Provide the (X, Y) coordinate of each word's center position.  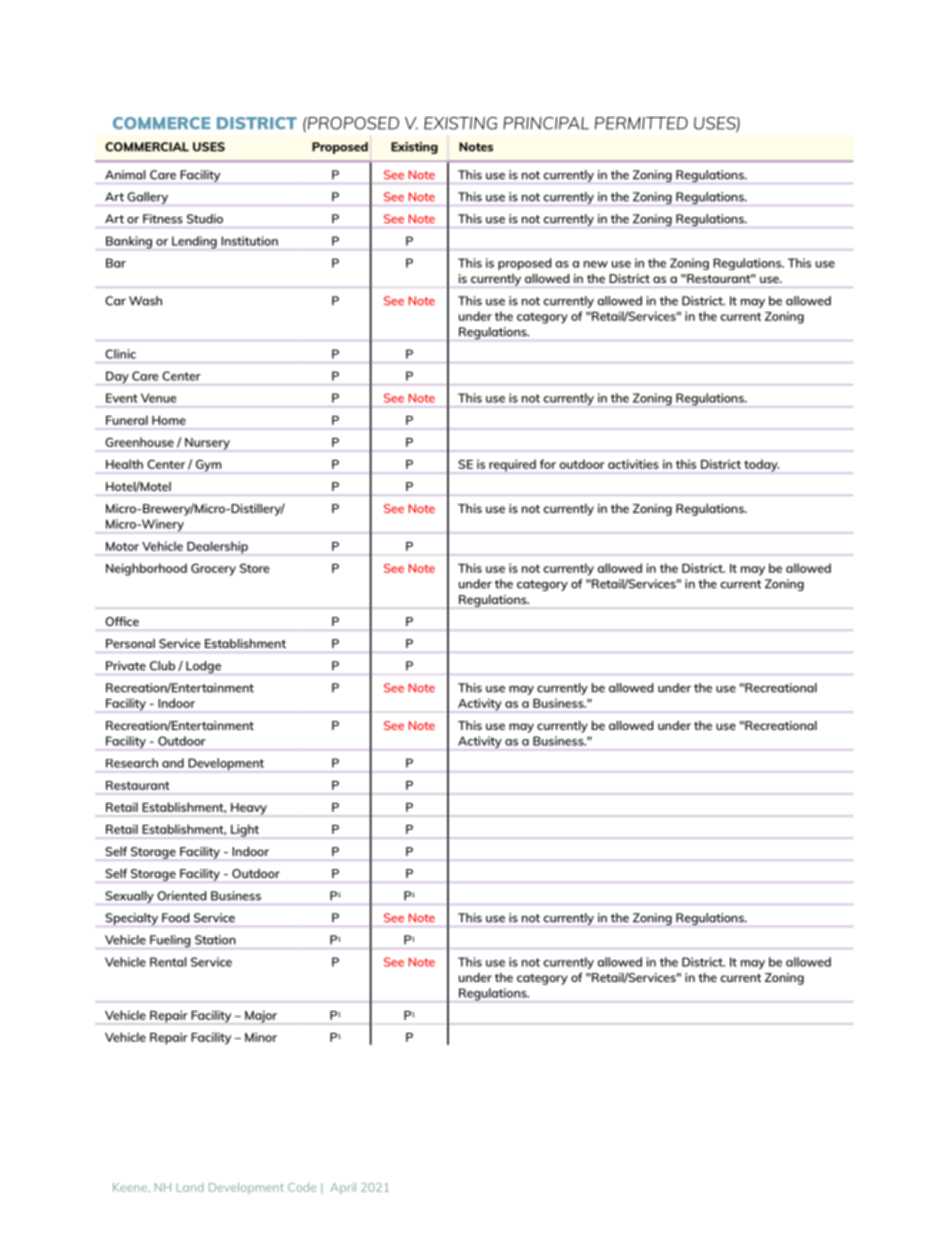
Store (254, 568)
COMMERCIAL (147, 147)
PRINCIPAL (546, 123)
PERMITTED (641, 123)
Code (302, 1187)
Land (190, 1187)
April (343, 1188)
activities (633, 464)
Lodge (203, 667)
